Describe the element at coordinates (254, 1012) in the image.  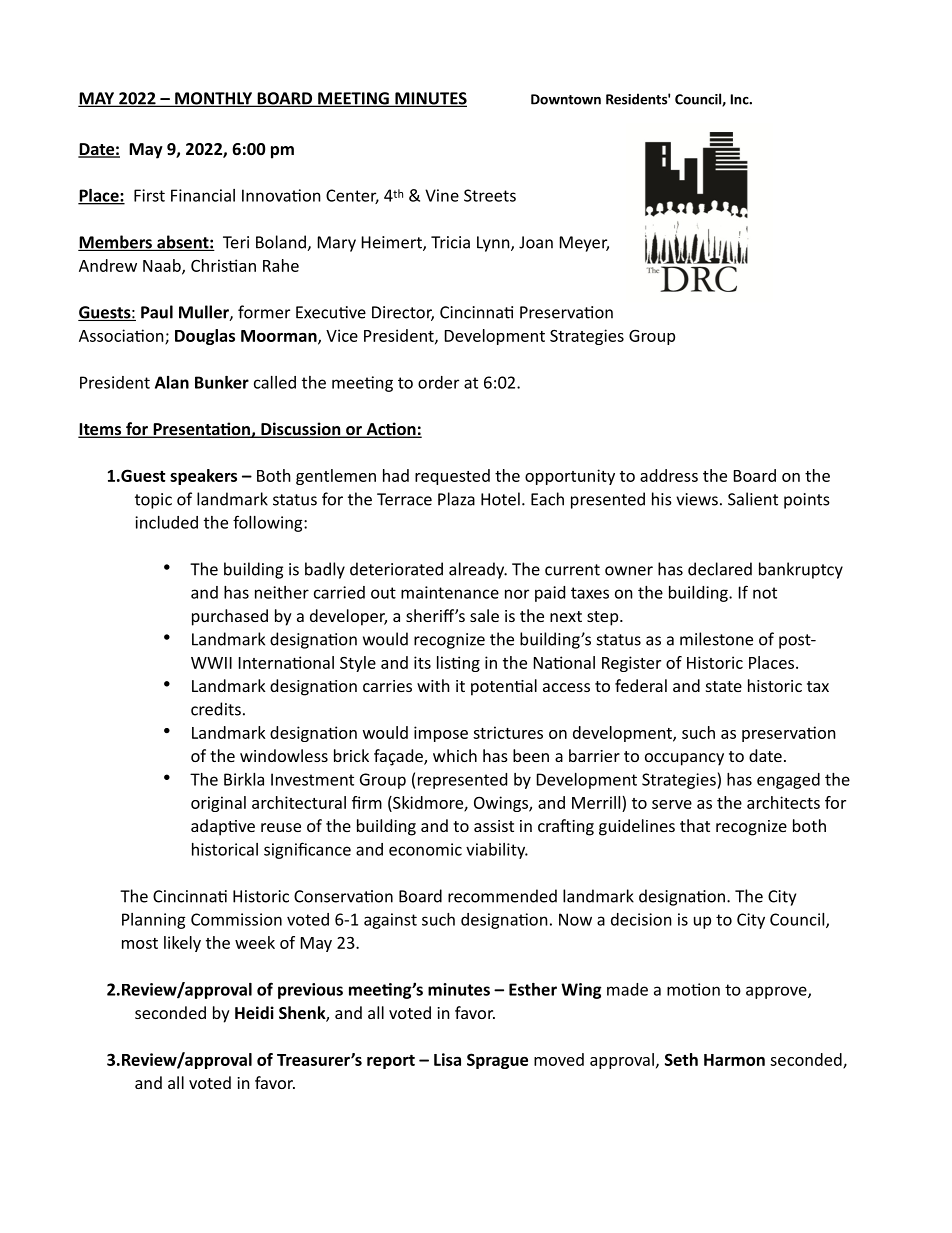
I see `Heidi` at that location.
